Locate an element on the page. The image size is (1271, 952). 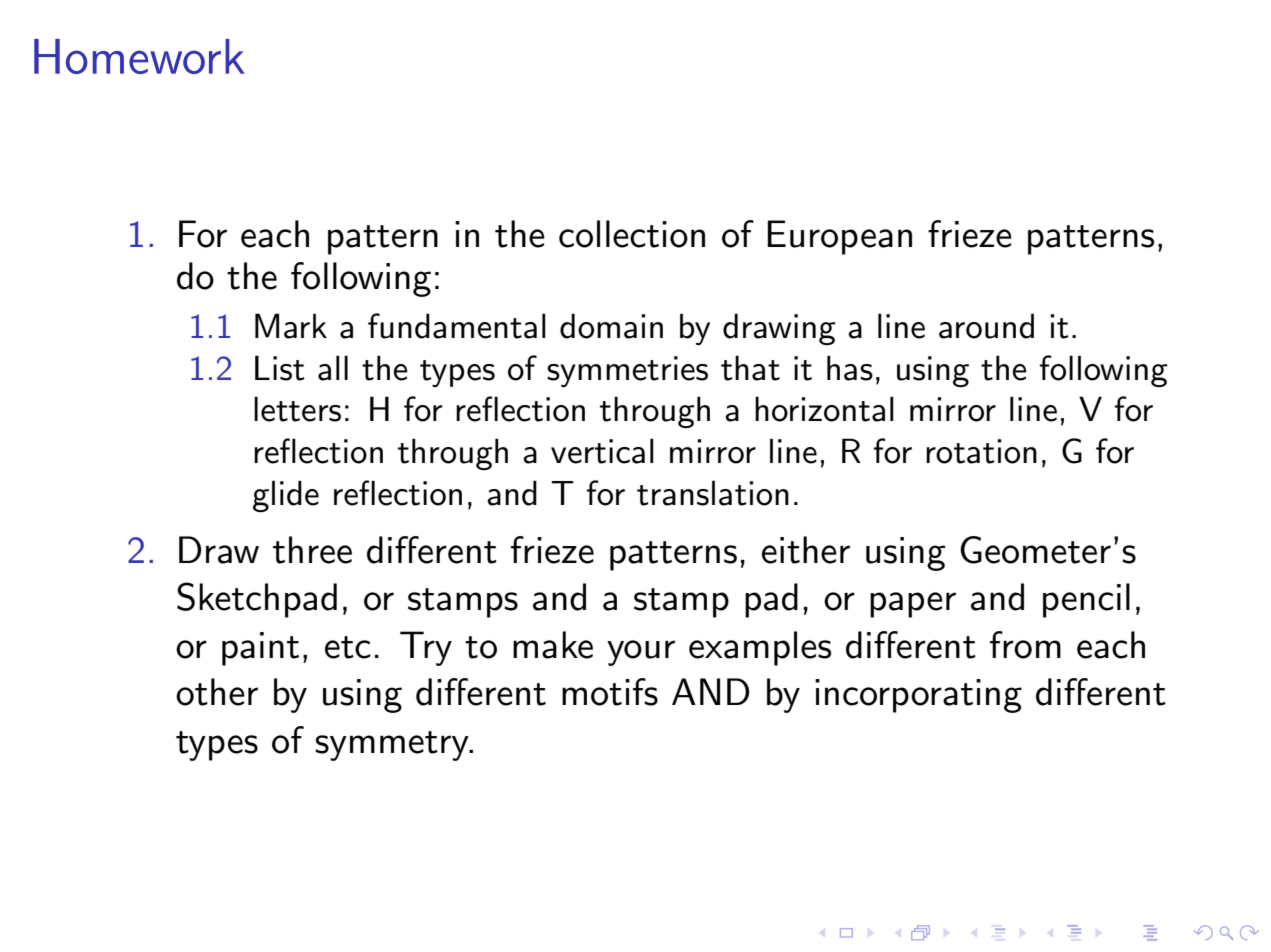
European is located at coordinates (839, 237).
